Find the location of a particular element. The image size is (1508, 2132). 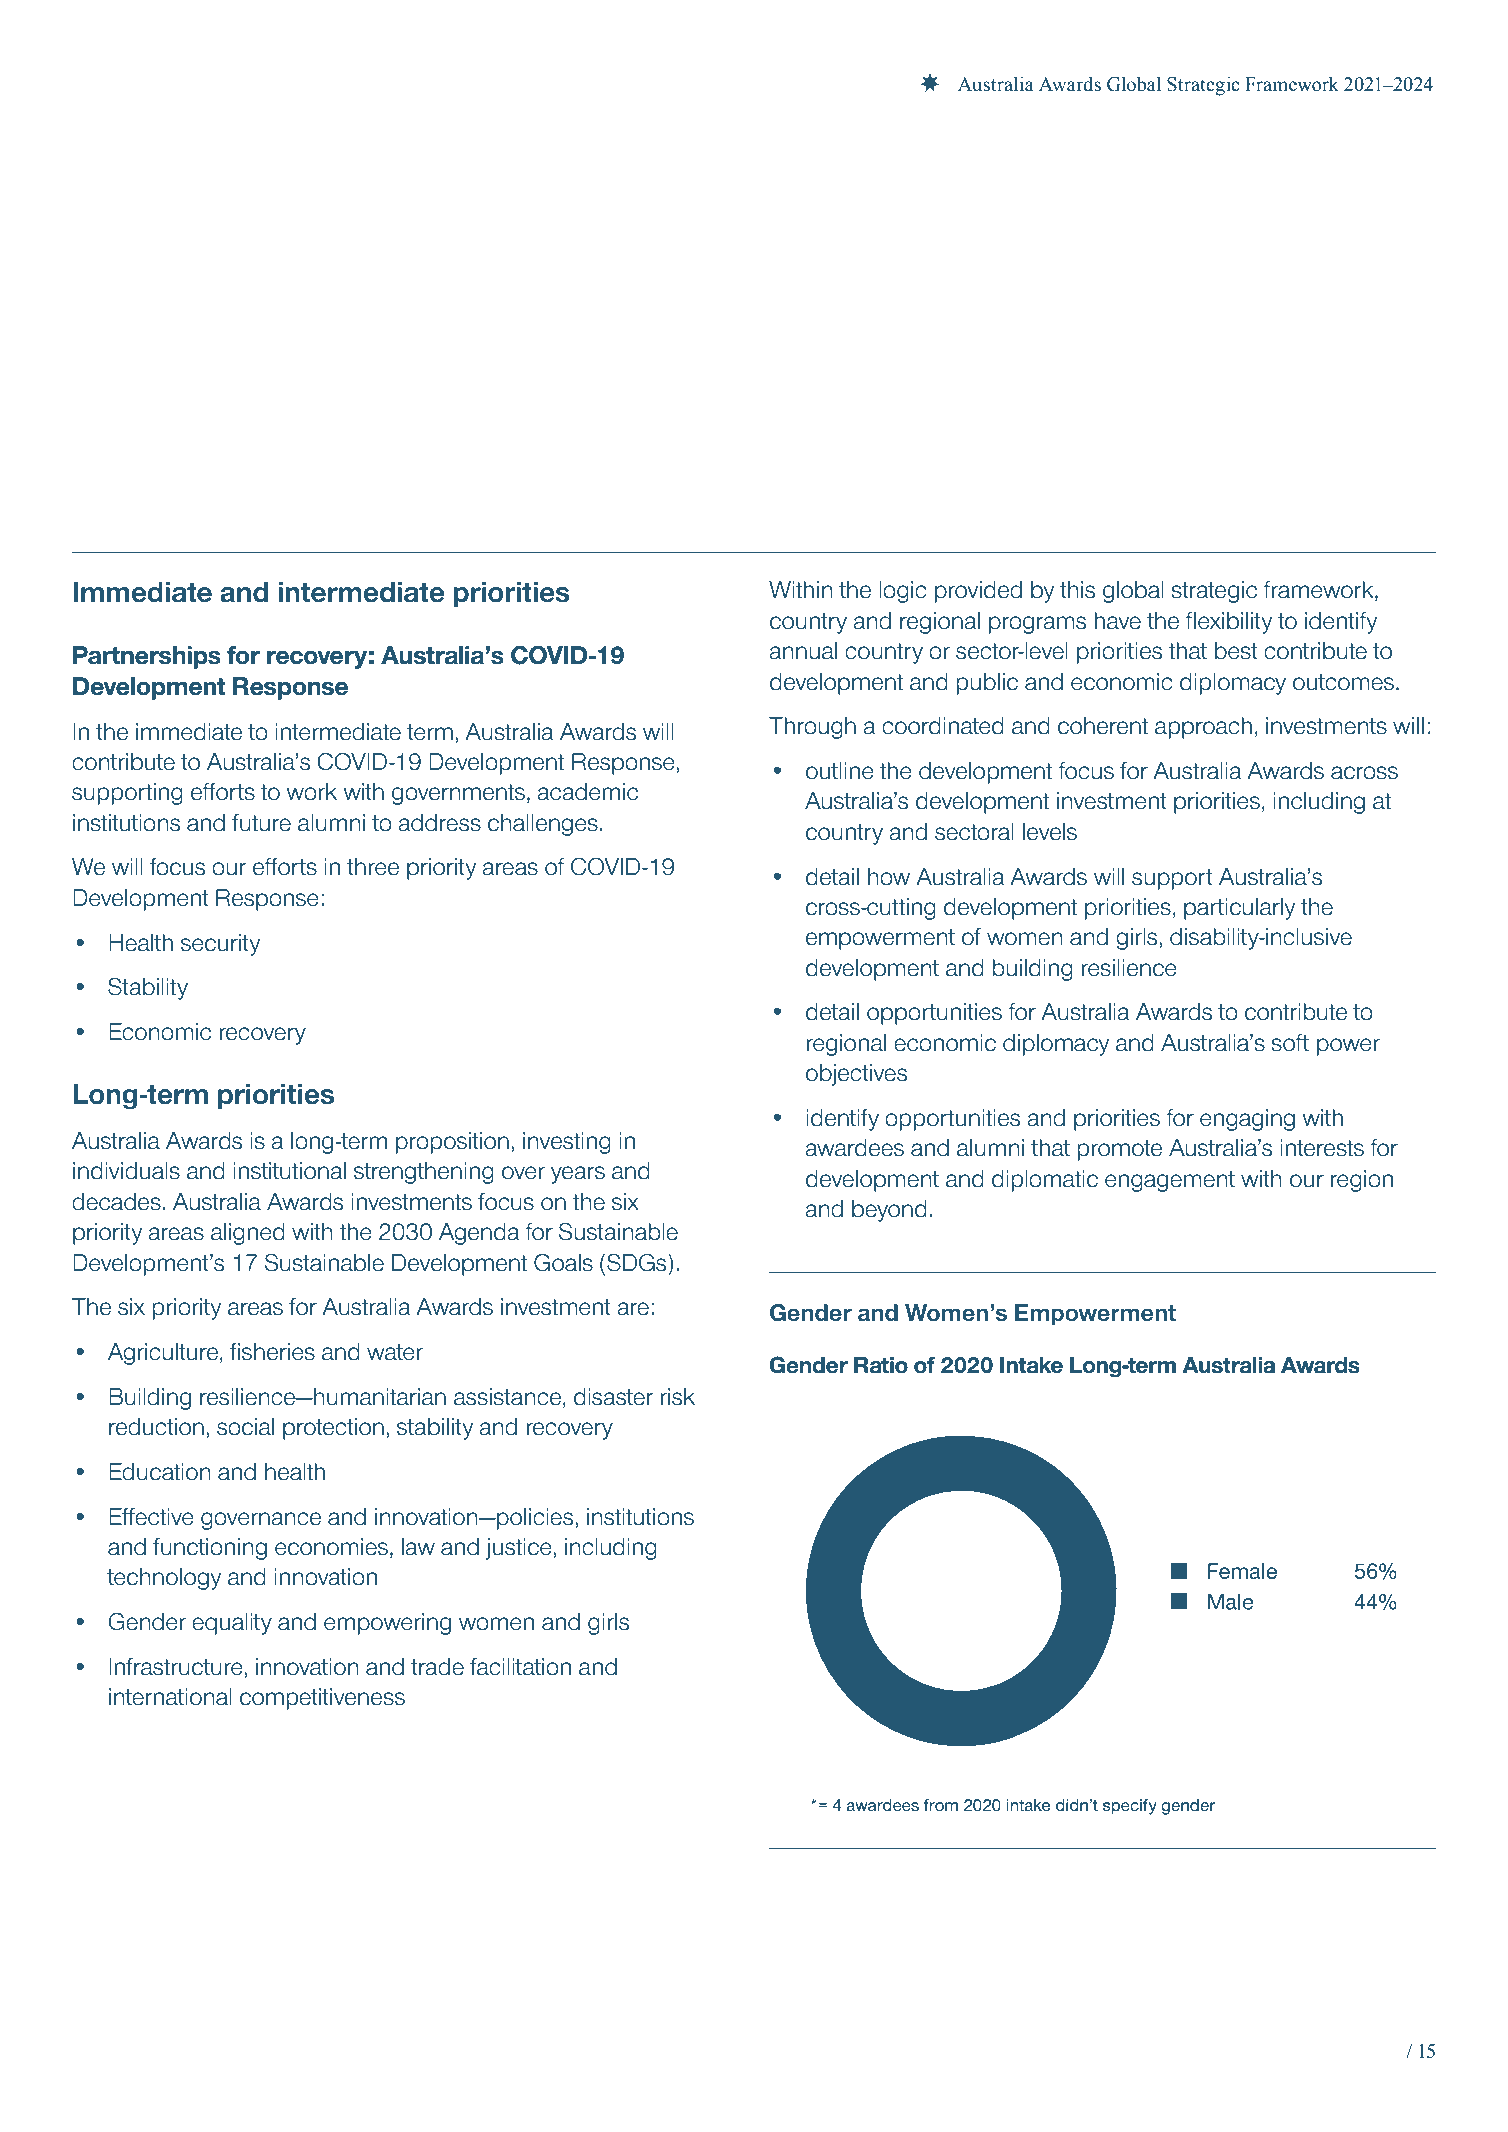

Partnerships is located at coordinates (147, 657).
